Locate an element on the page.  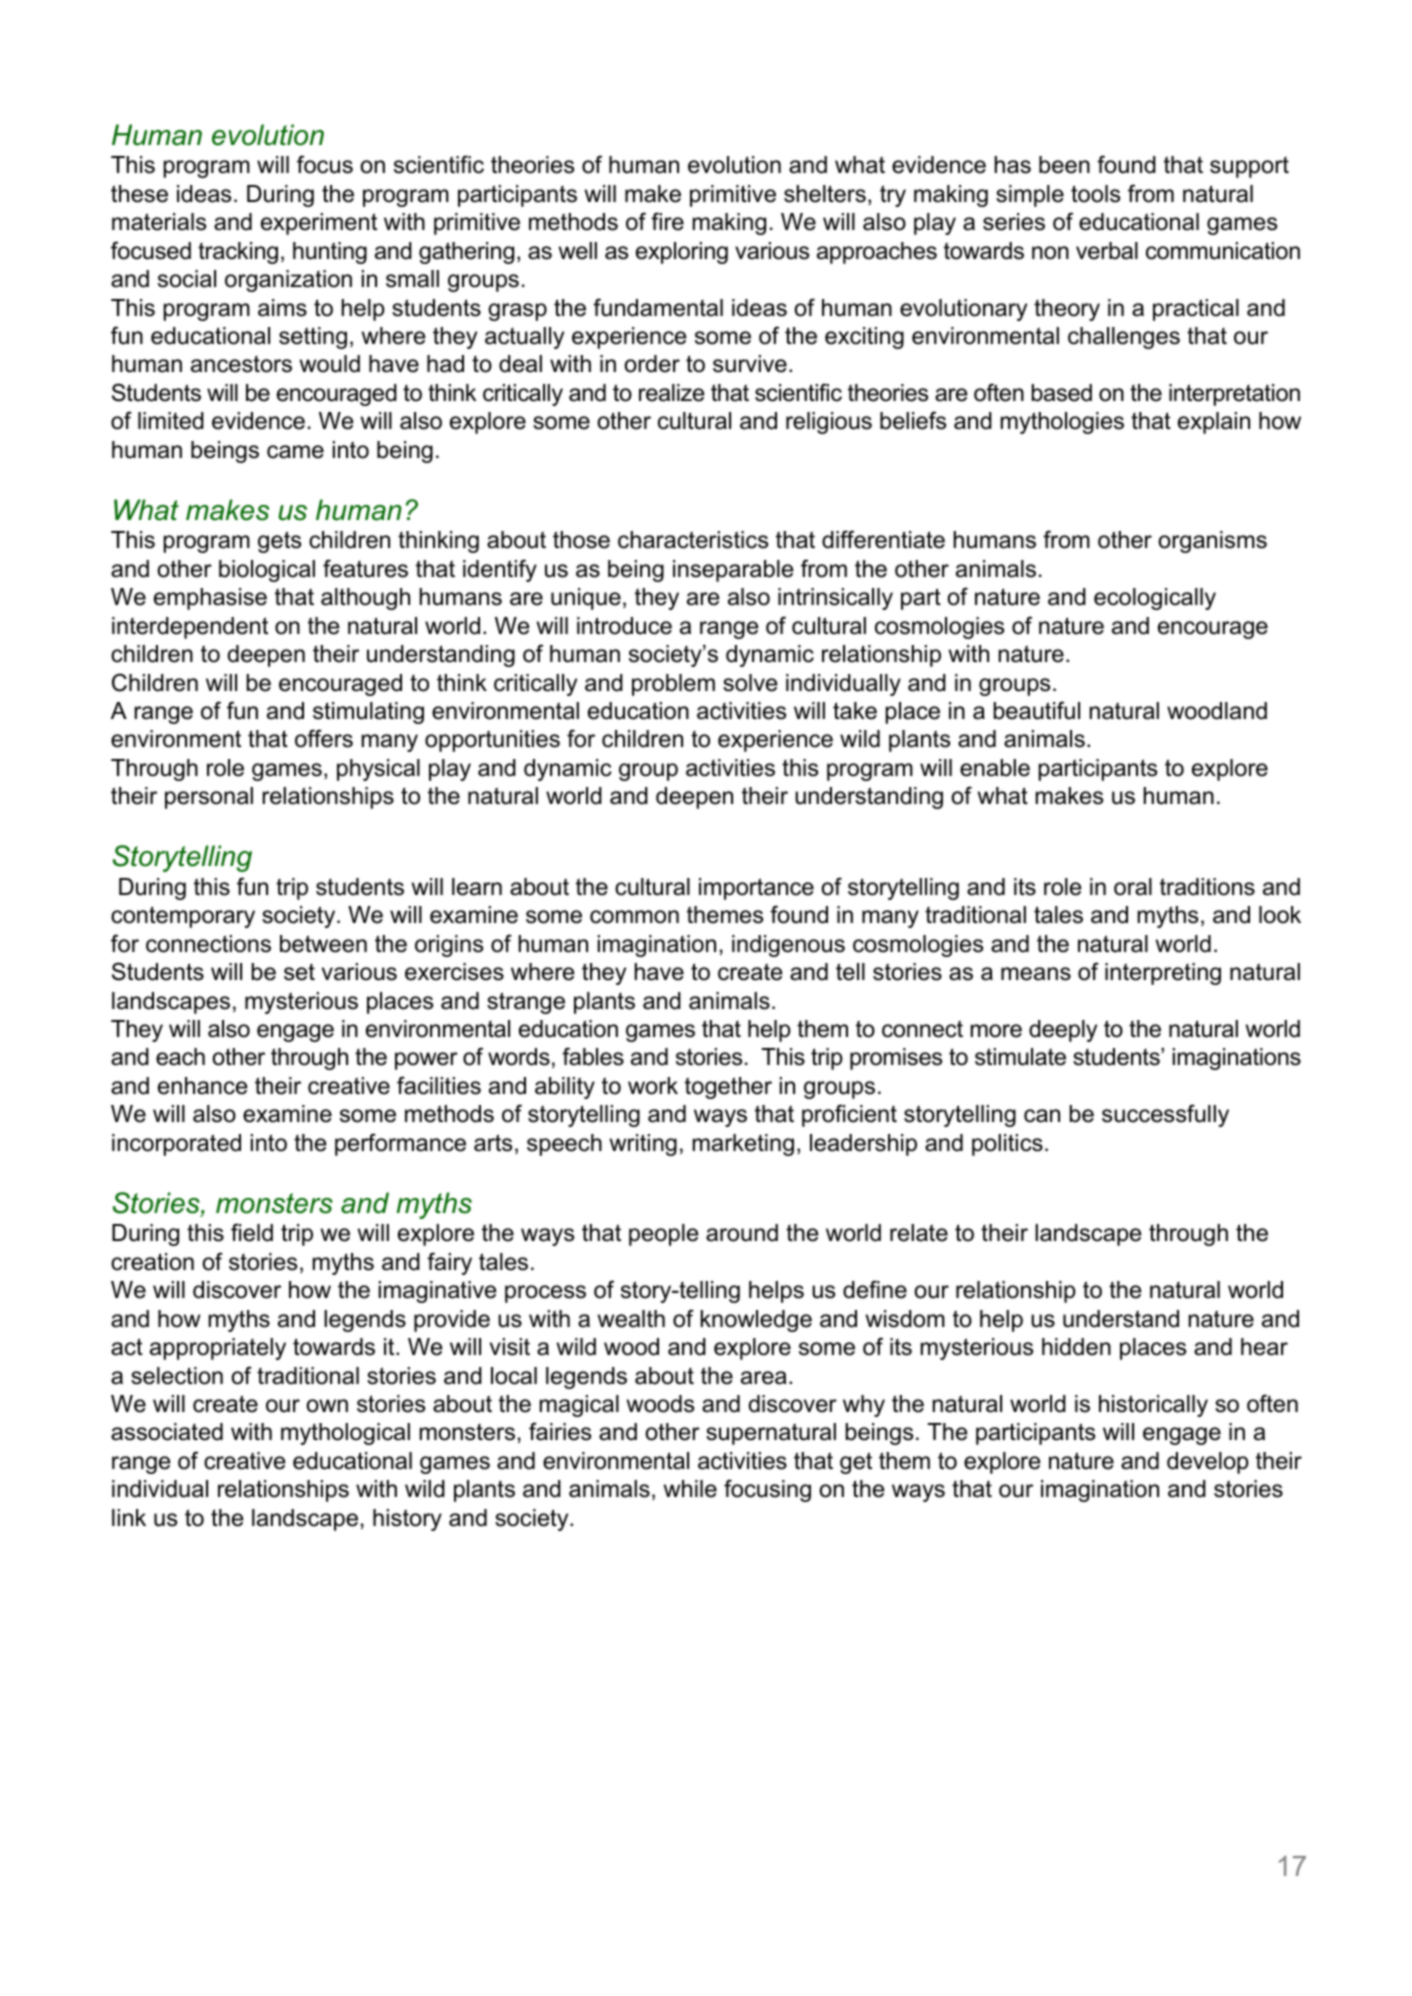
indigenous is located at coordinates (788, 946).
